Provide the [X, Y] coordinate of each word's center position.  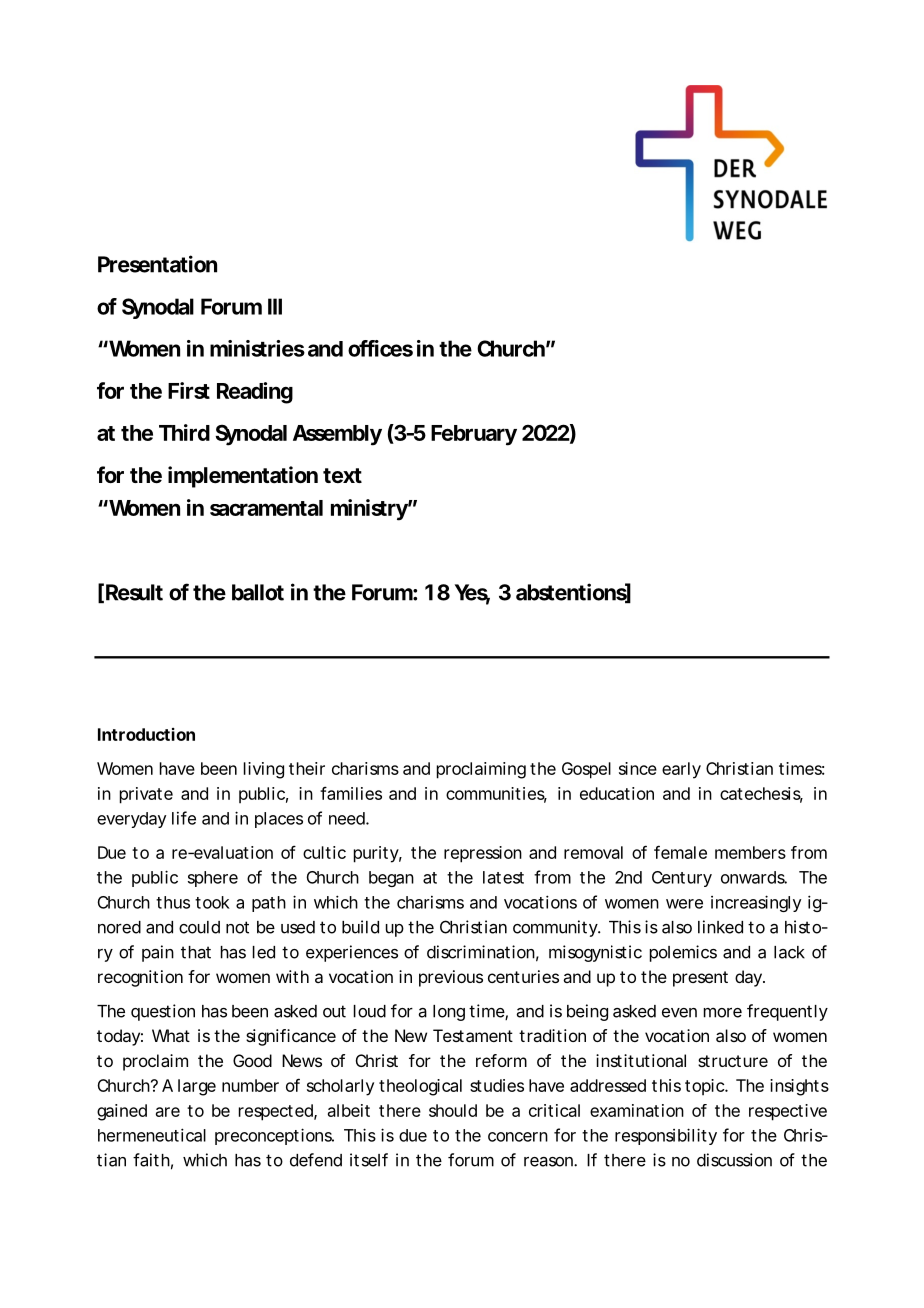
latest [503, 877]
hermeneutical [152, 1135]
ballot [258, 592]
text [342, 475]
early [681, 770]
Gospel [586, 770]
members [750, 852]
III [275, 306]
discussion [734, 1160]
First [189, 390]
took [212, 902]
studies [497, 1085]
